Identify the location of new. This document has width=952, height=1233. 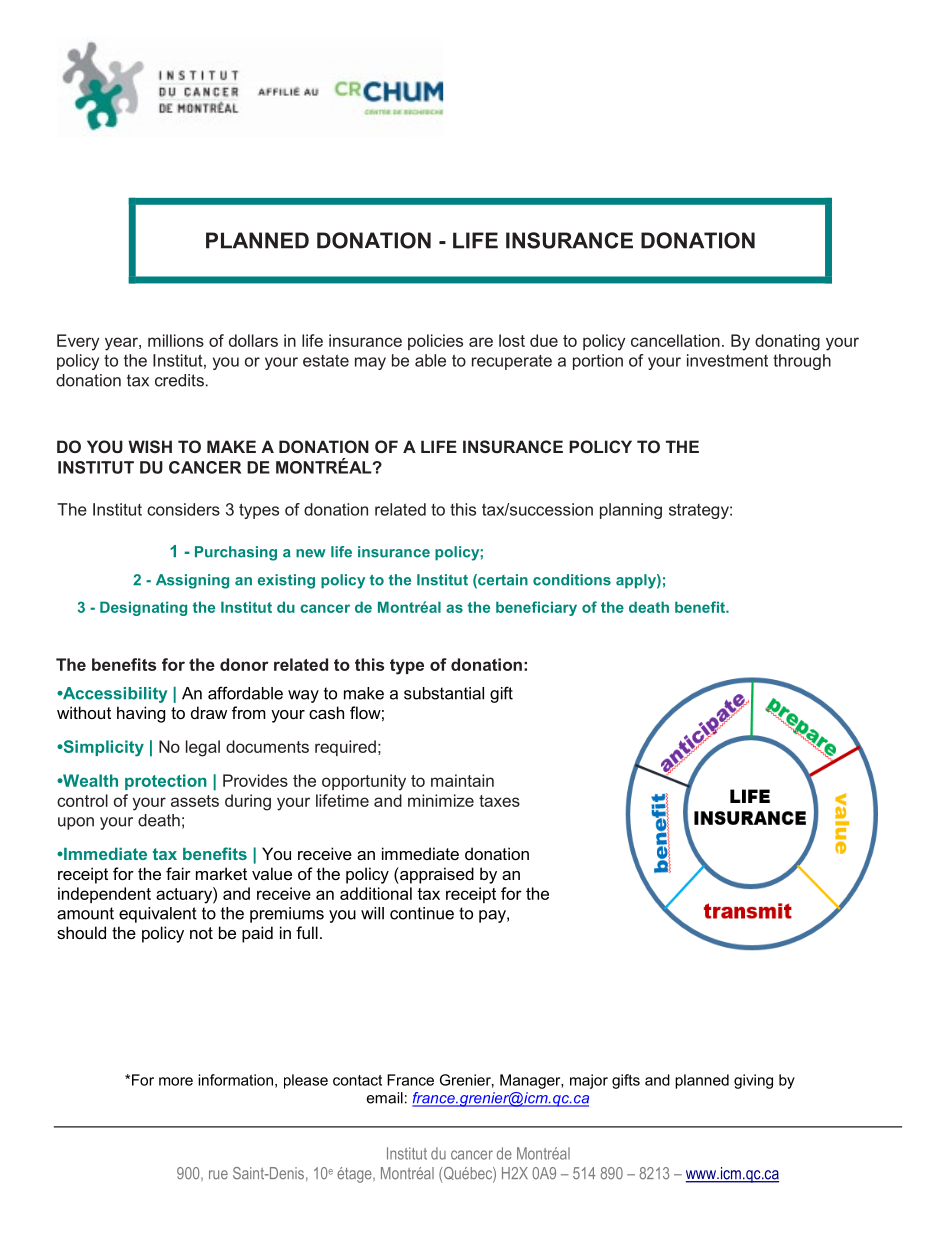
(311, 553).
